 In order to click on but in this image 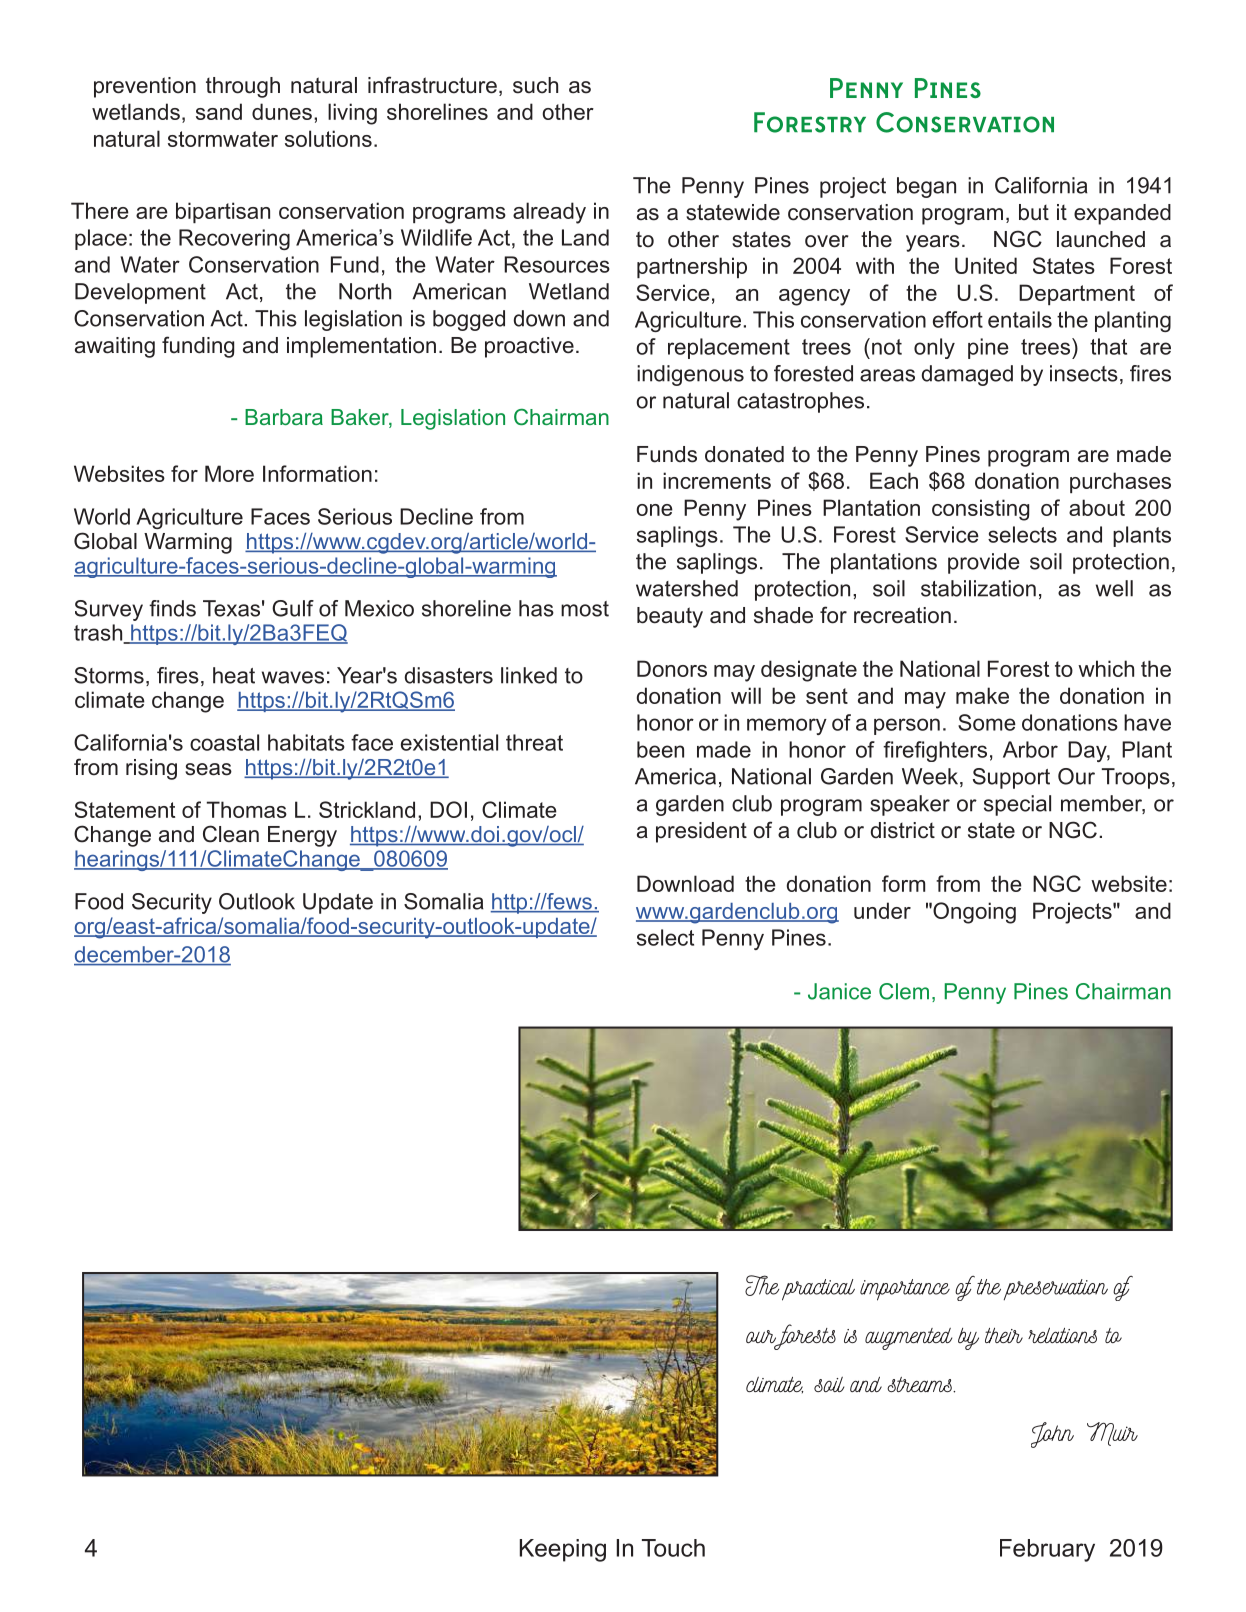, I will do `click(1034, 212)`.
